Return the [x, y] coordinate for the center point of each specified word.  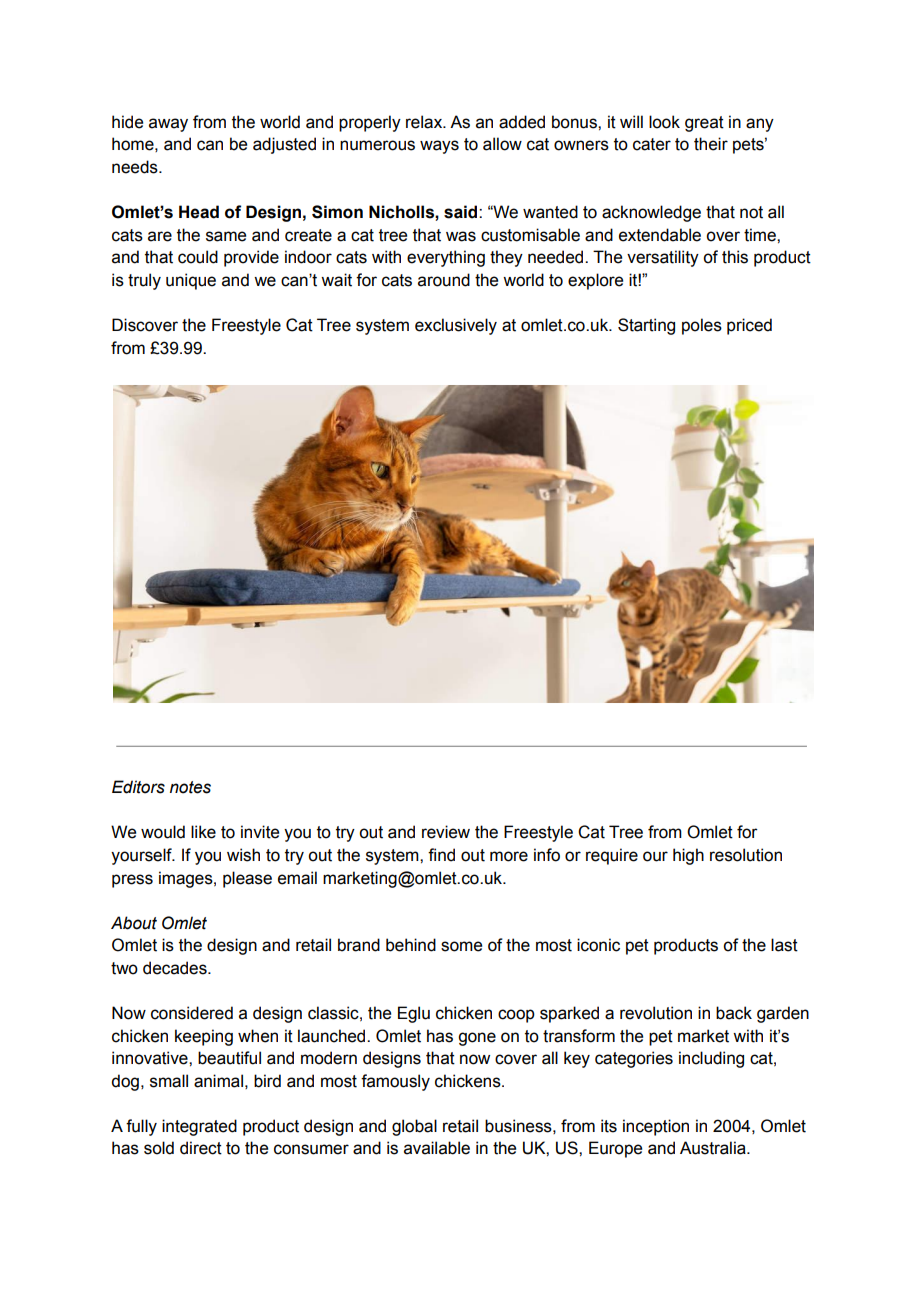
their [711, 144]
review [446, 832]
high [688, 856]
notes [190, 787]
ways [439, 147]
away [168, 125]
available [437, 1148]
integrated [199, 1127]
